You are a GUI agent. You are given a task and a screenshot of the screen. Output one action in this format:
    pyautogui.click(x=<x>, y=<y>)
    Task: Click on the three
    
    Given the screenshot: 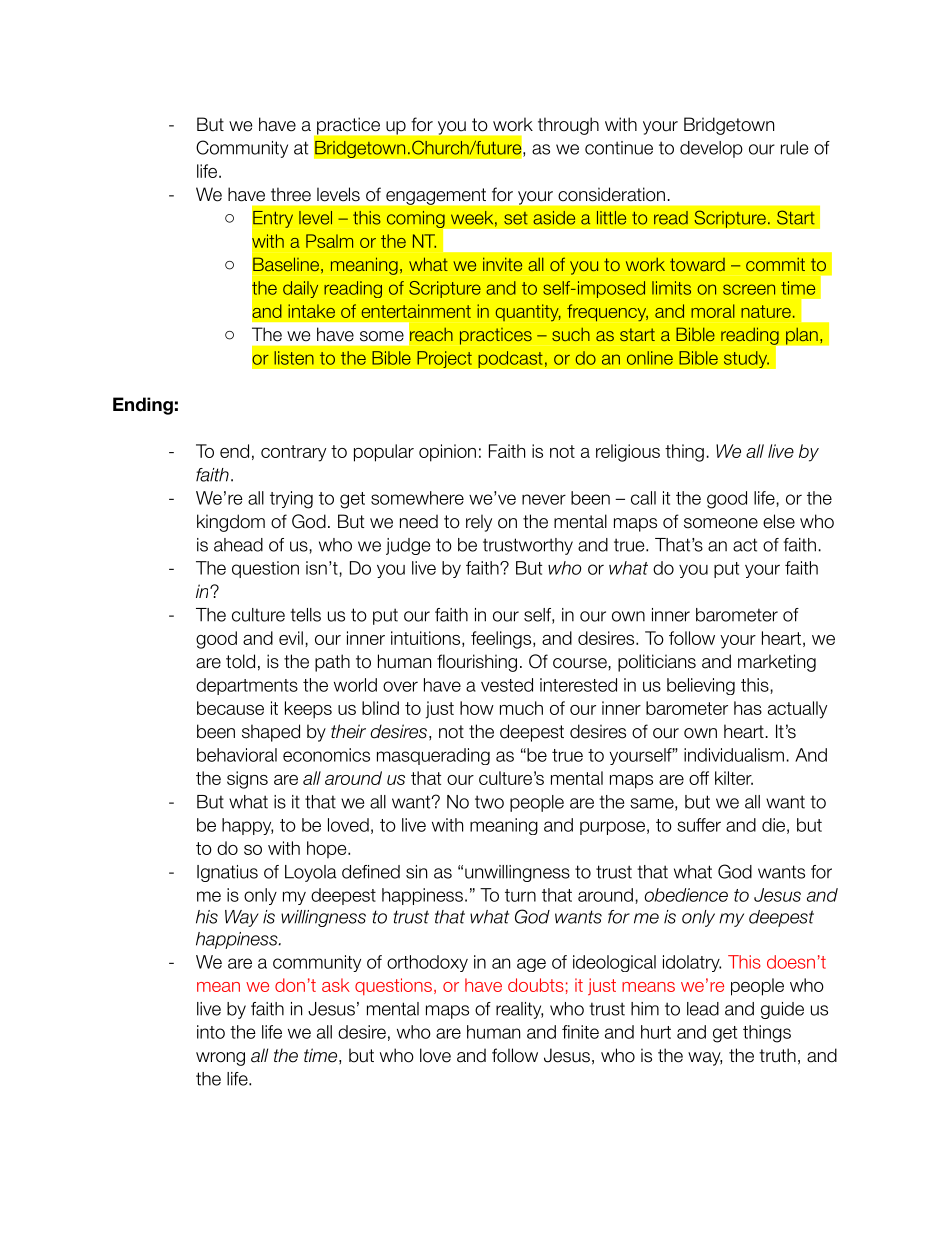 What is the action you would take?
    pyautogui.click(x=291, y=194)
